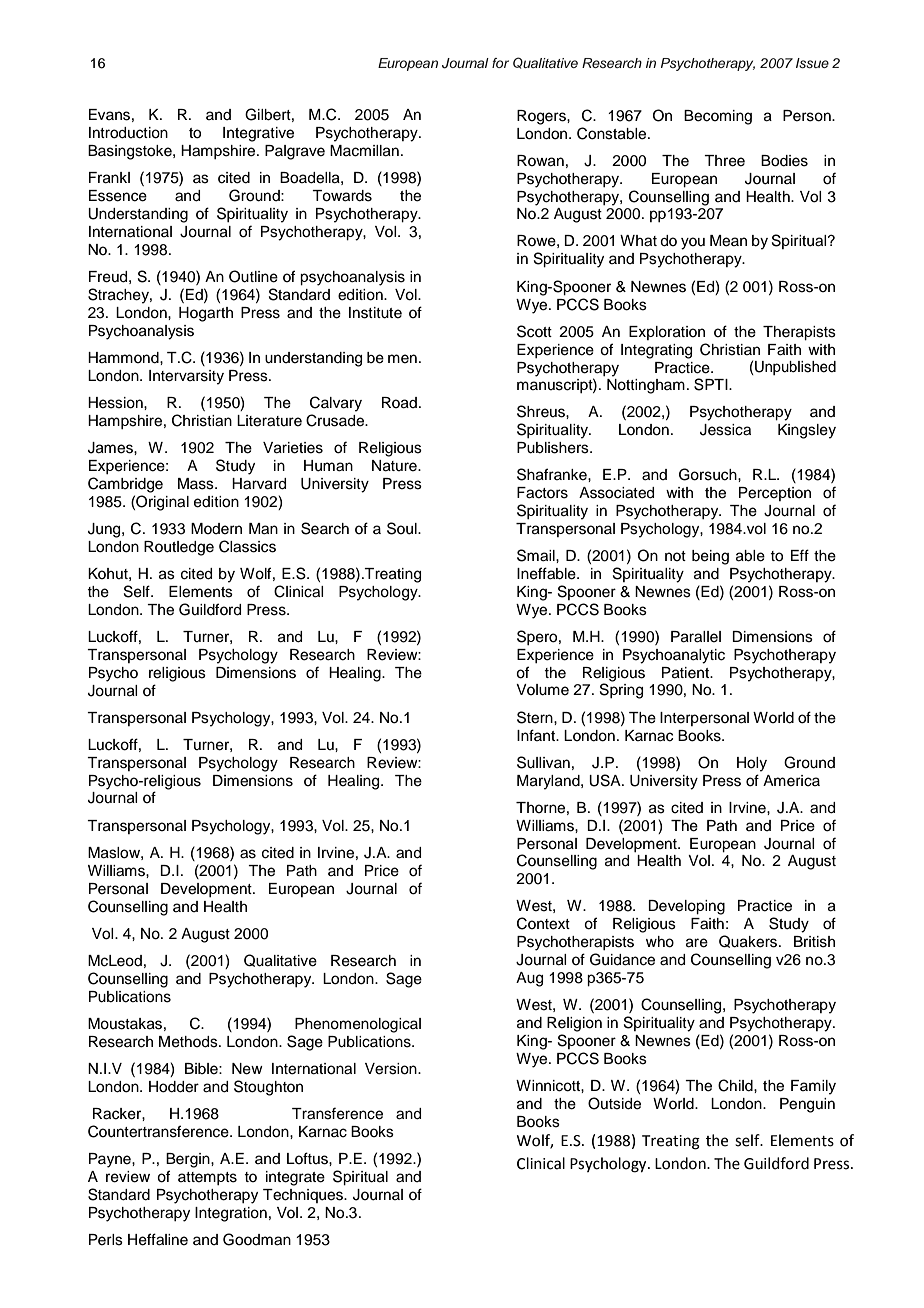 The image size is (924, 1308). What do you see at coordinates (749, 941) in the page?
I see `Quakers` at bounding box center [749, 941].
